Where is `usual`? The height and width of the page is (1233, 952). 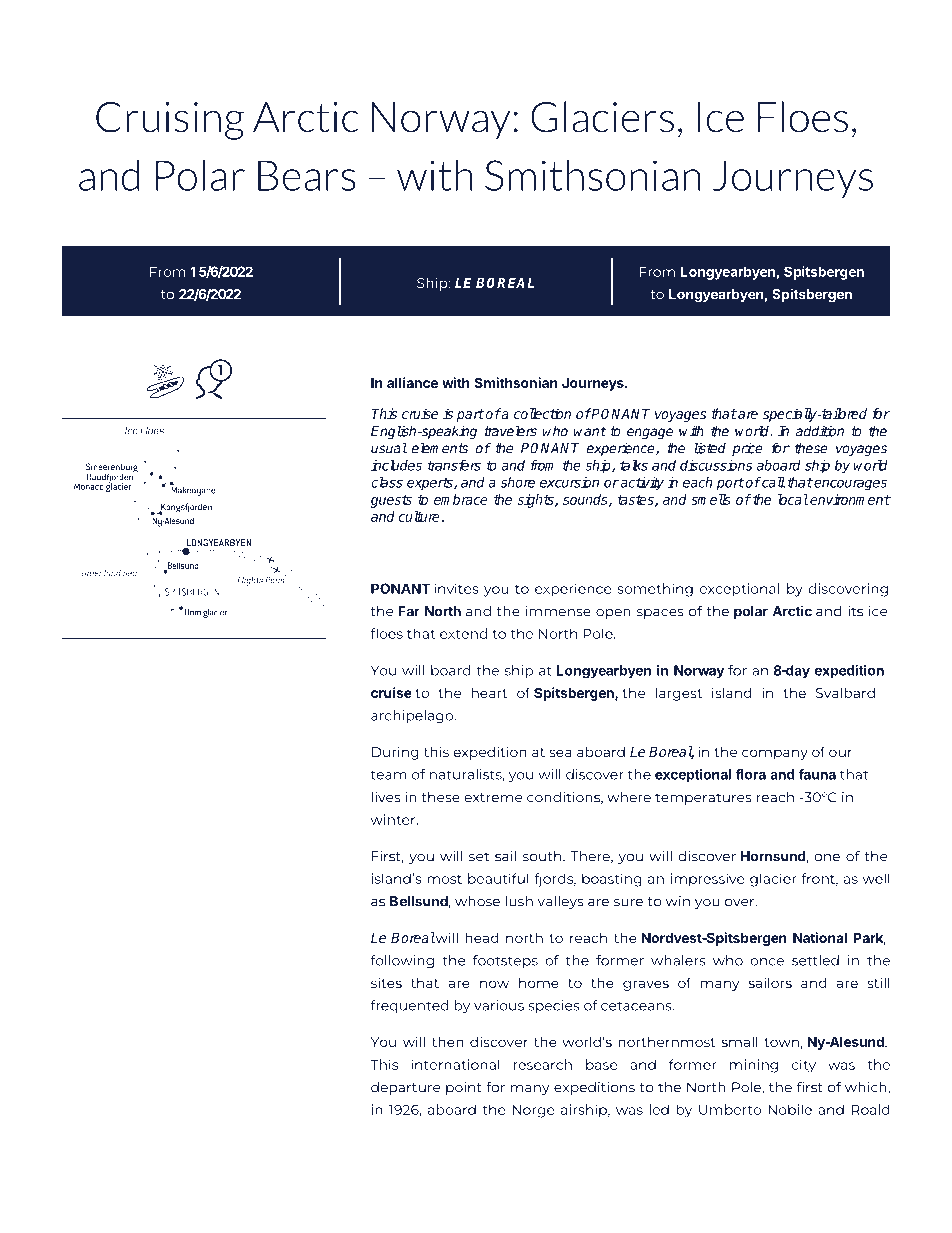
usual is located at coordinates (389, 448).
